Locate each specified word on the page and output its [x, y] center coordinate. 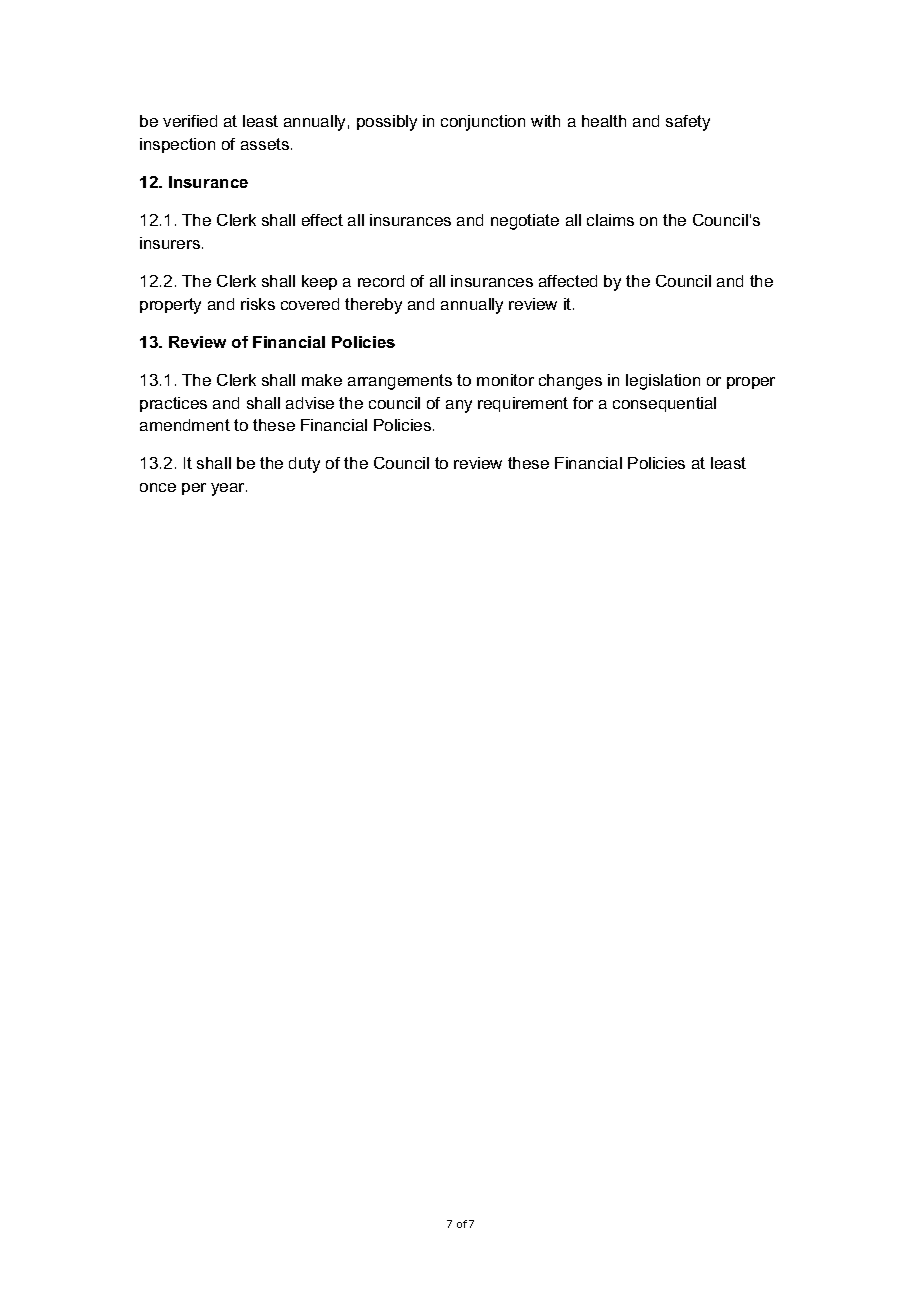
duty [304, 465]
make [322, 380]
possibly [387, 123]
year [229, 489]
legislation [663, 382]
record [381, 281]
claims [610, 220]
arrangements [400, 382]
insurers [170, 243]
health [604, 121]
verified [190, 121]
